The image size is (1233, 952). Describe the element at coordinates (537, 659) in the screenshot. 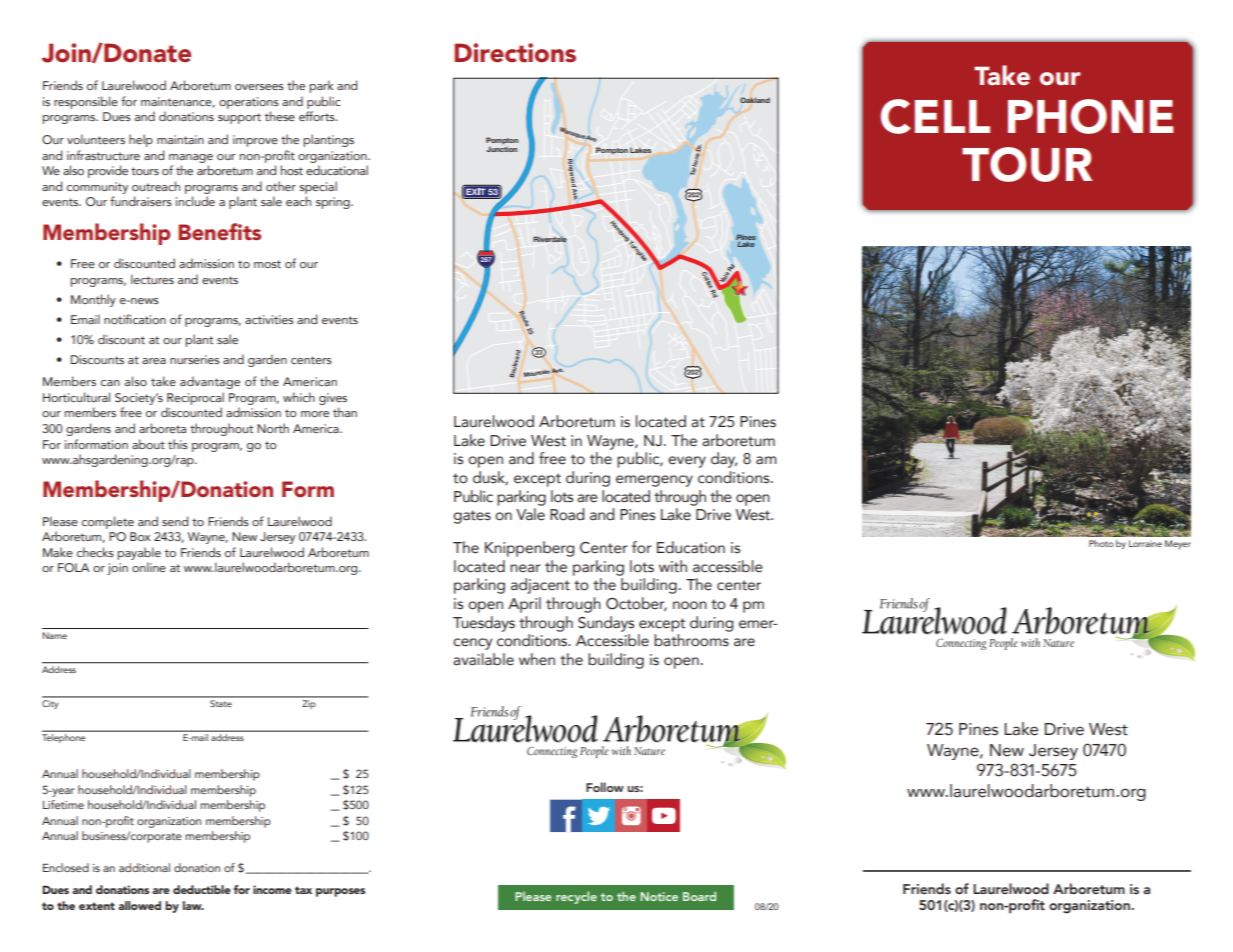

I see `when` at that location.
